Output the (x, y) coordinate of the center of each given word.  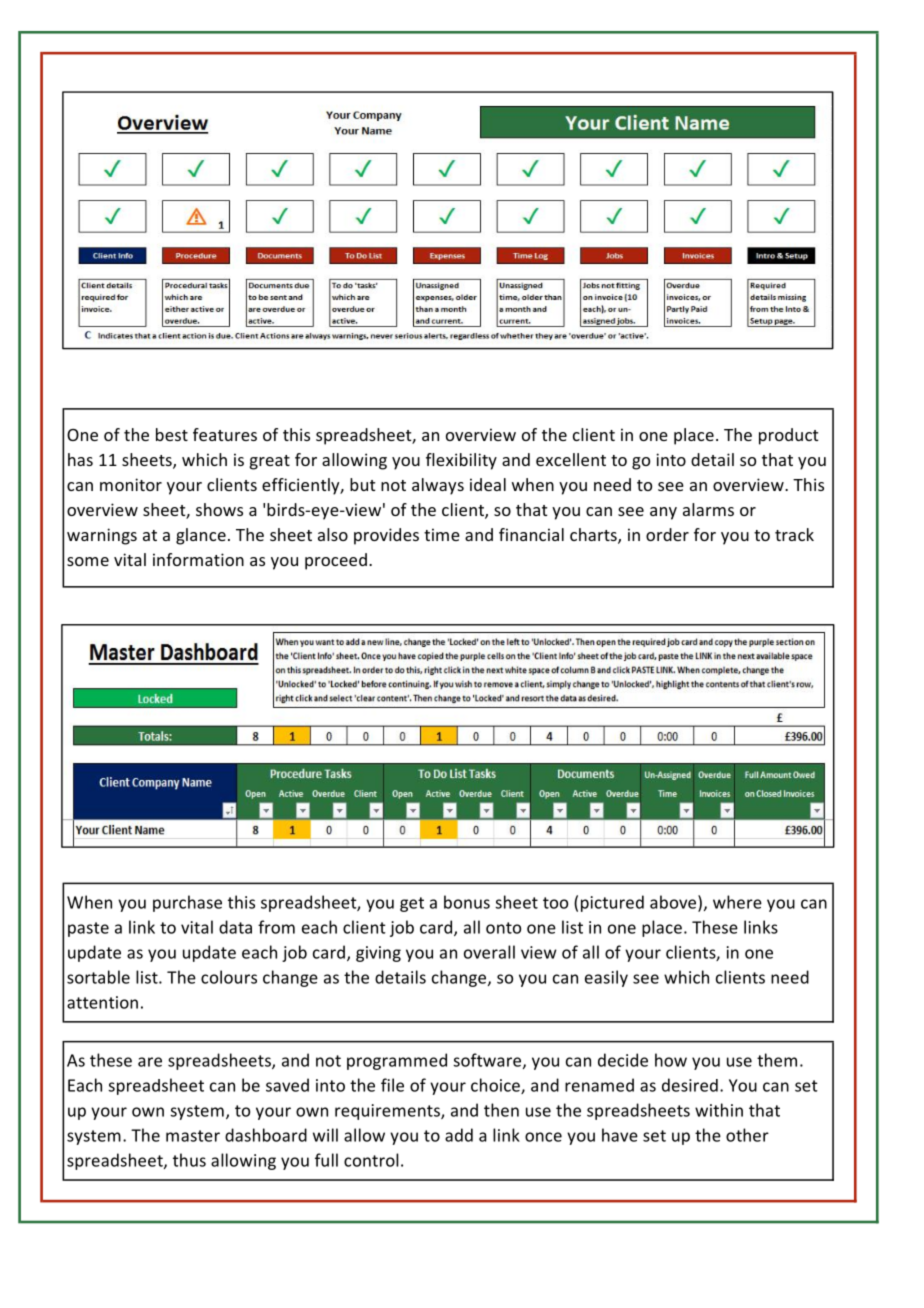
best (172, 434)
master (193, 1136)
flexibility (461, 461)
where (737, 902)
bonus (467, 902)
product (788, 436)
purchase (187, 903)
